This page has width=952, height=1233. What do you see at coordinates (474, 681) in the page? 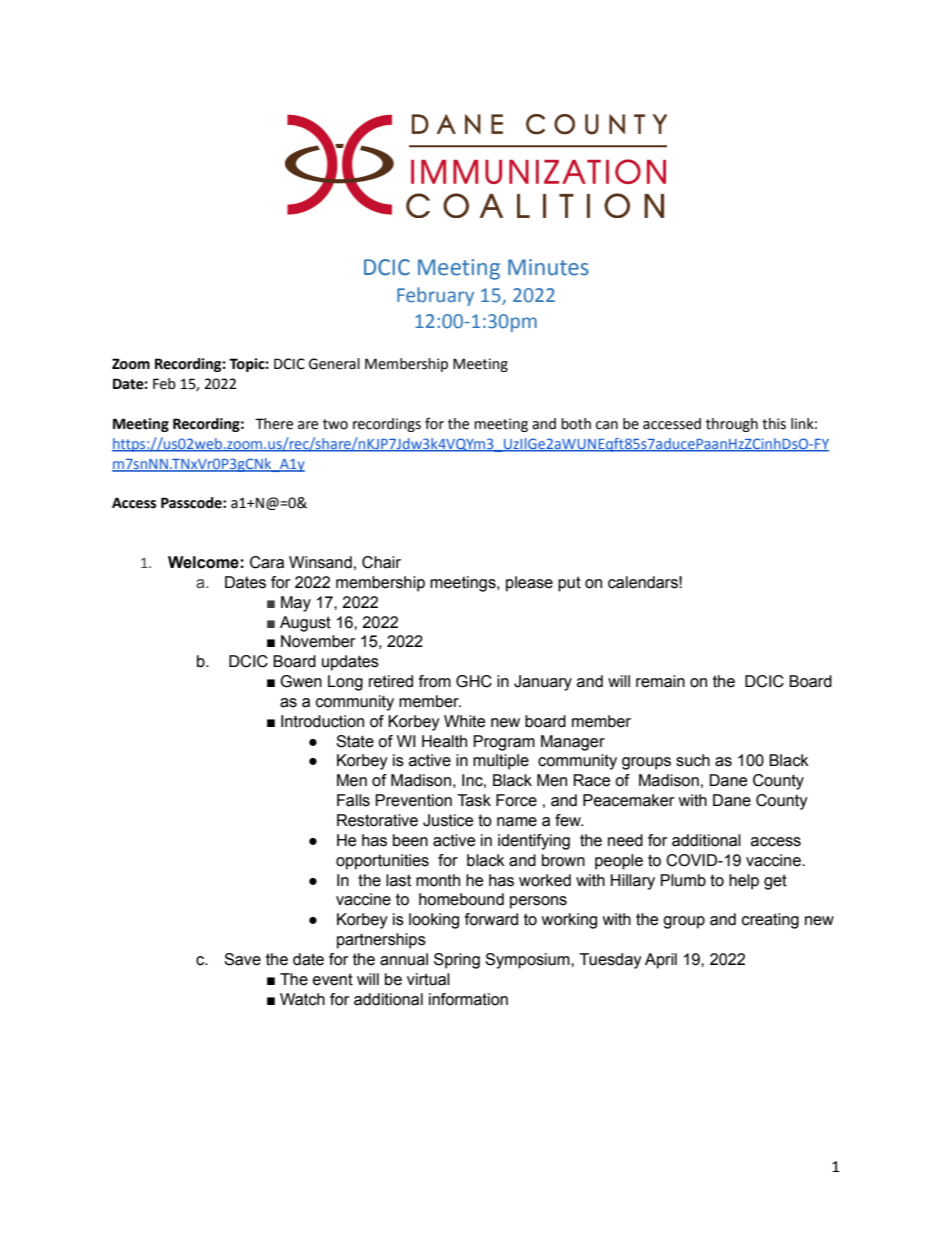
I see `GHC` at bounding box center [474, 681].
